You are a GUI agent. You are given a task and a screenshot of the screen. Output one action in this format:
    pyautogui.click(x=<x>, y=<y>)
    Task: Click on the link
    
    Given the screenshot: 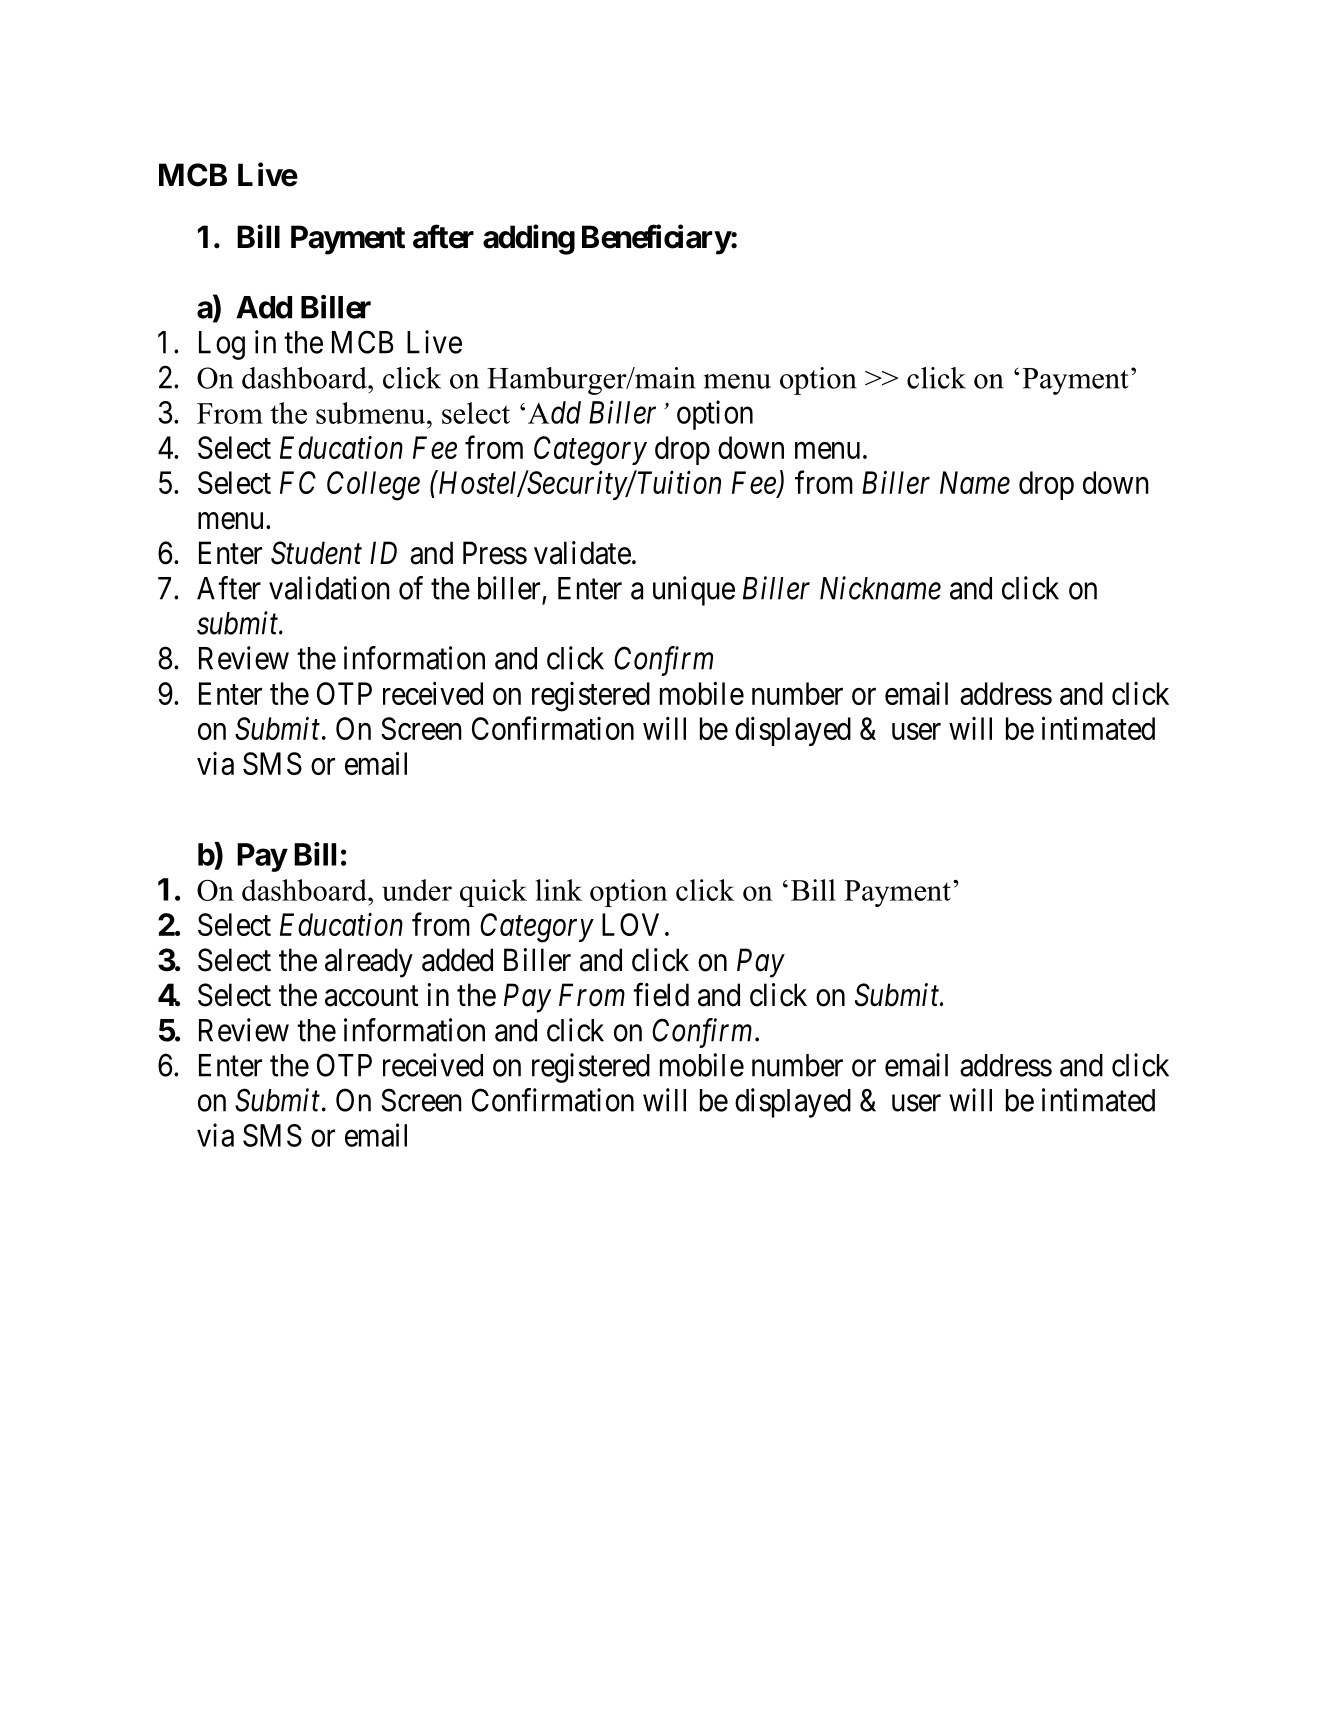 What is the action you would take?
    pyautogui.click(x=559, y=890)
